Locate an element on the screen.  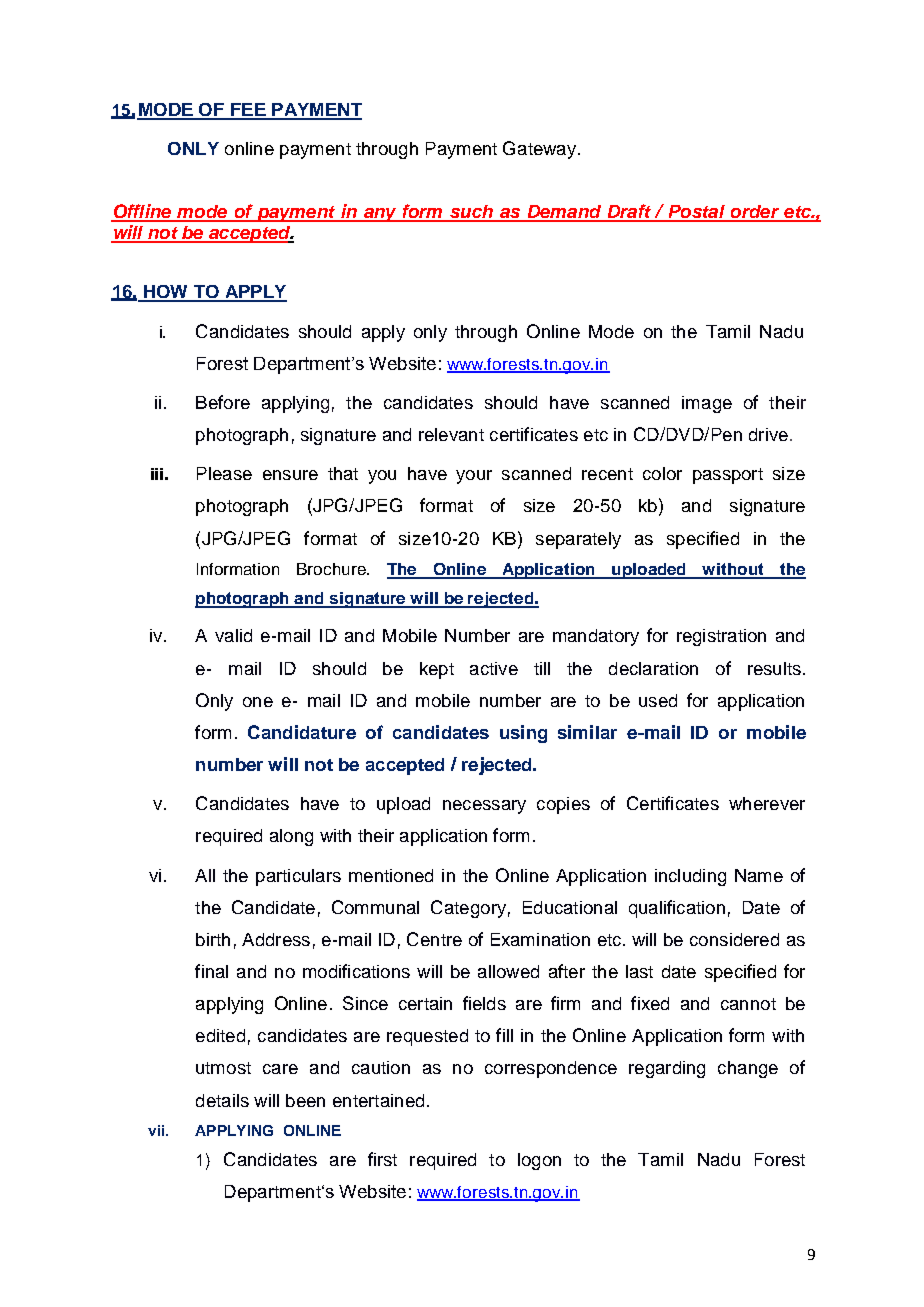
FEE is located at coordinates (248, 111).
